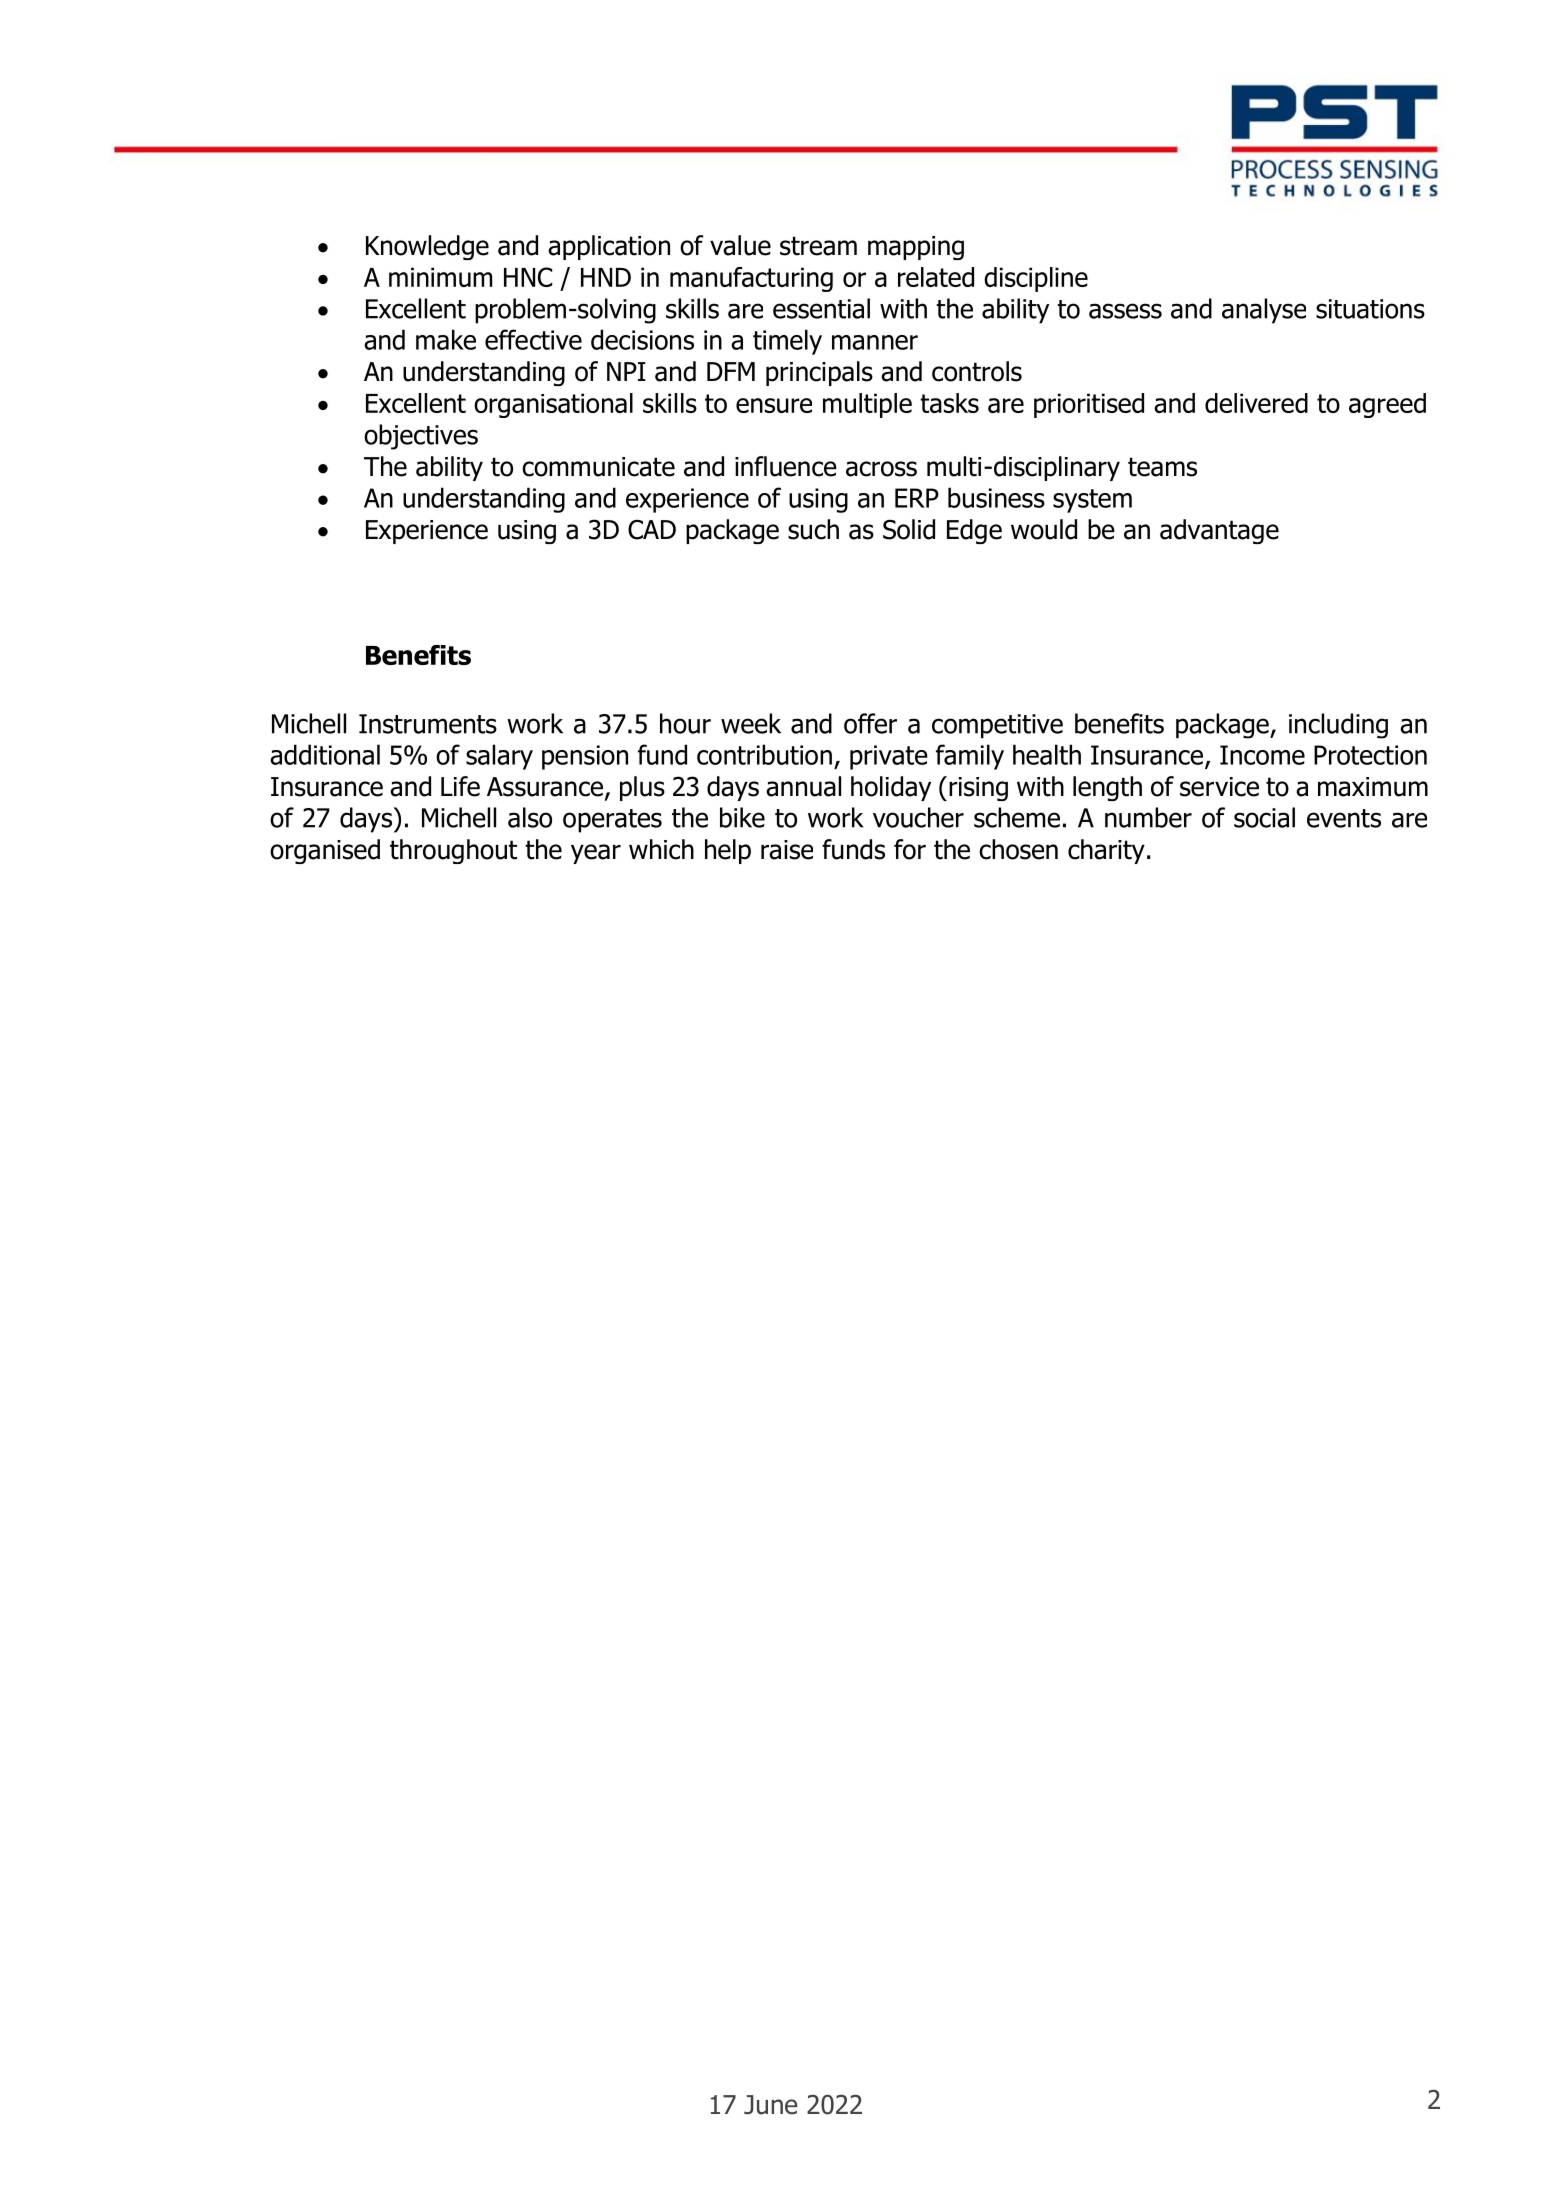 The image size is (1552, 2195). Describe the element at coordinates (770, 2105) in the image. I see `June` at that location.
